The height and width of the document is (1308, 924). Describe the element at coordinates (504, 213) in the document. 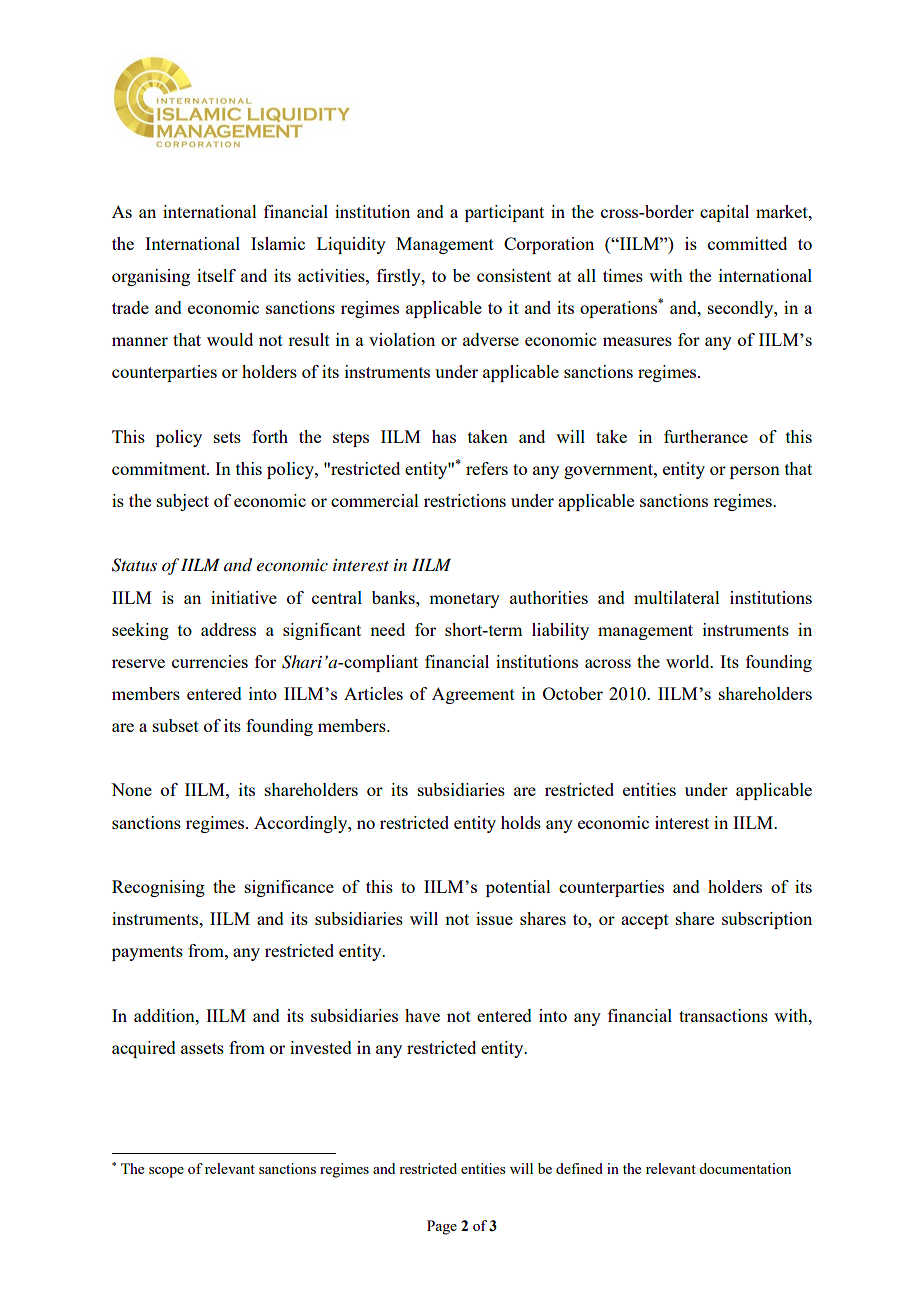

I see `participant` at that location.
